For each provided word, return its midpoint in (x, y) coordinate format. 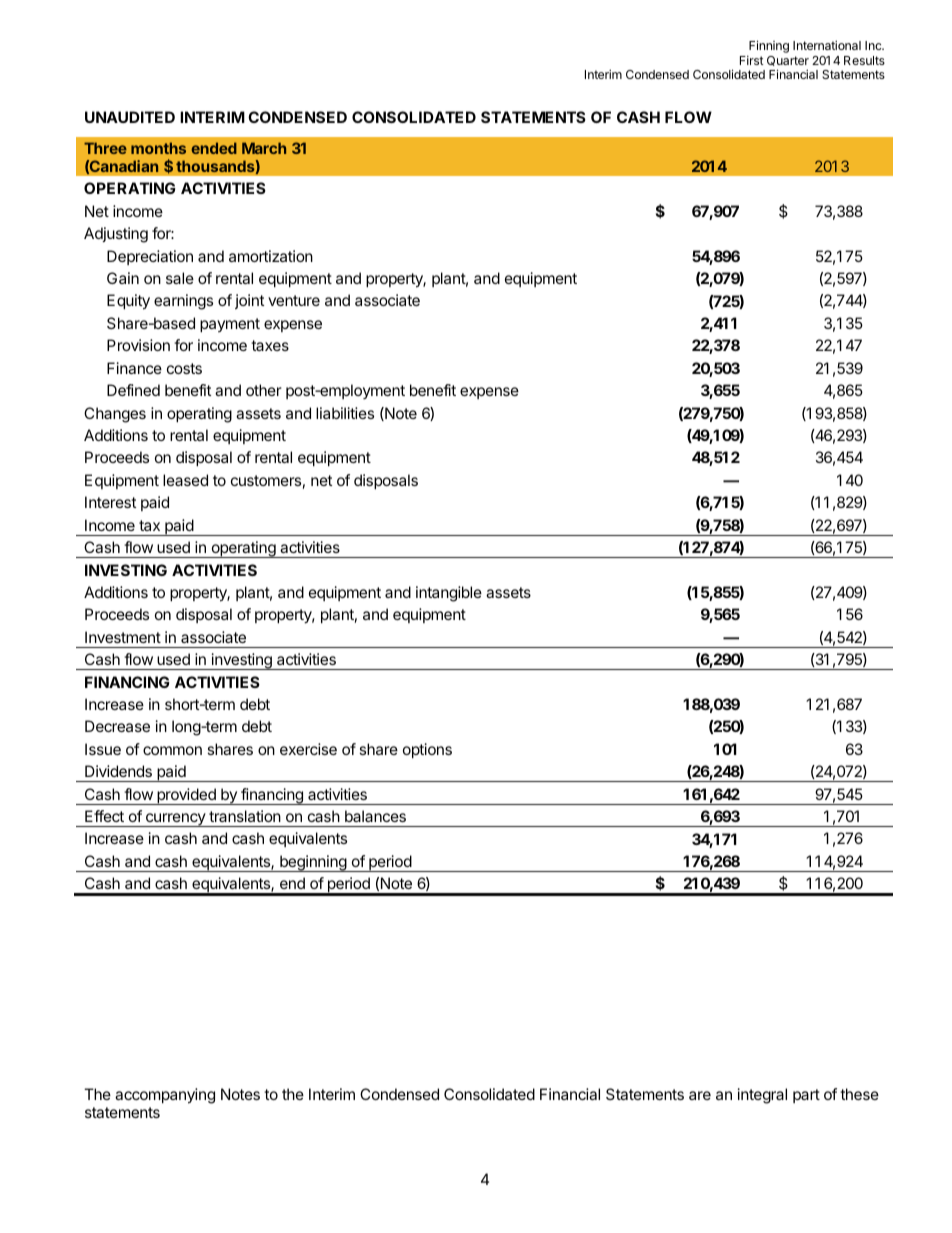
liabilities (345, 413)
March (264, 148)
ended (214, 148)
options (427, 750)
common (172, 750)
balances (375, 816)
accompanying (165, 1096)
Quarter (788, 61)
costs (184, 368)
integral (762, 1096)
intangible (449, 594)
